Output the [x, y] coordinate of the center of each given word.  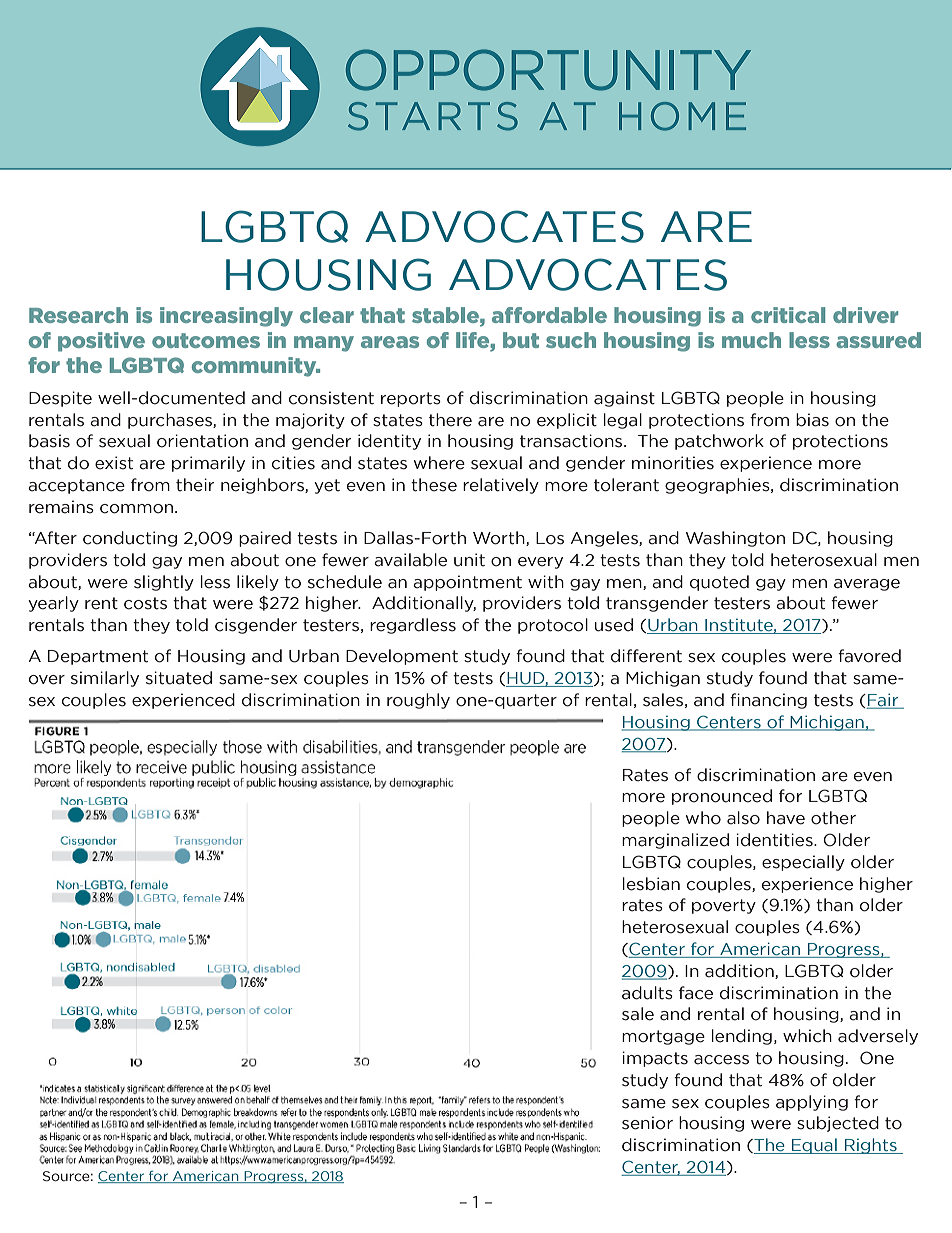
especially [803, 863]
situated [179, 678]
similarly [105, 679]
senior [647, 1123]
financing [768, 701]
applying [812, 1103]
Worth [500, 538]
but [521, 340]
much [751, 340]
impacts [655, 1059]
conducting [130, 539]
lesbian [651, 884]
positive [101, 342]
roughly [418, 701]
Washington [735, 539]
